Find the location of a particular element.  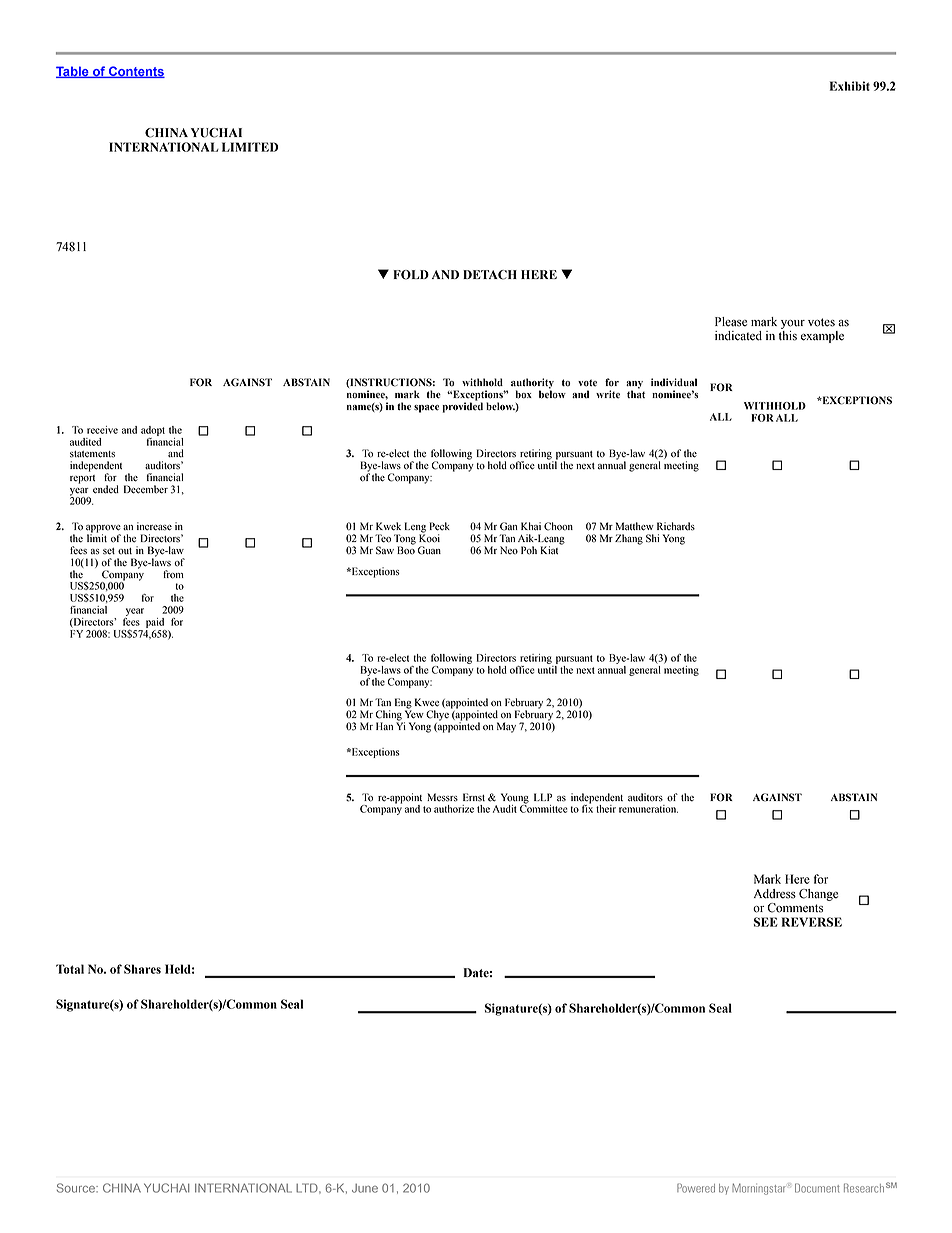

Shares is located at coordinates (142, 969).
